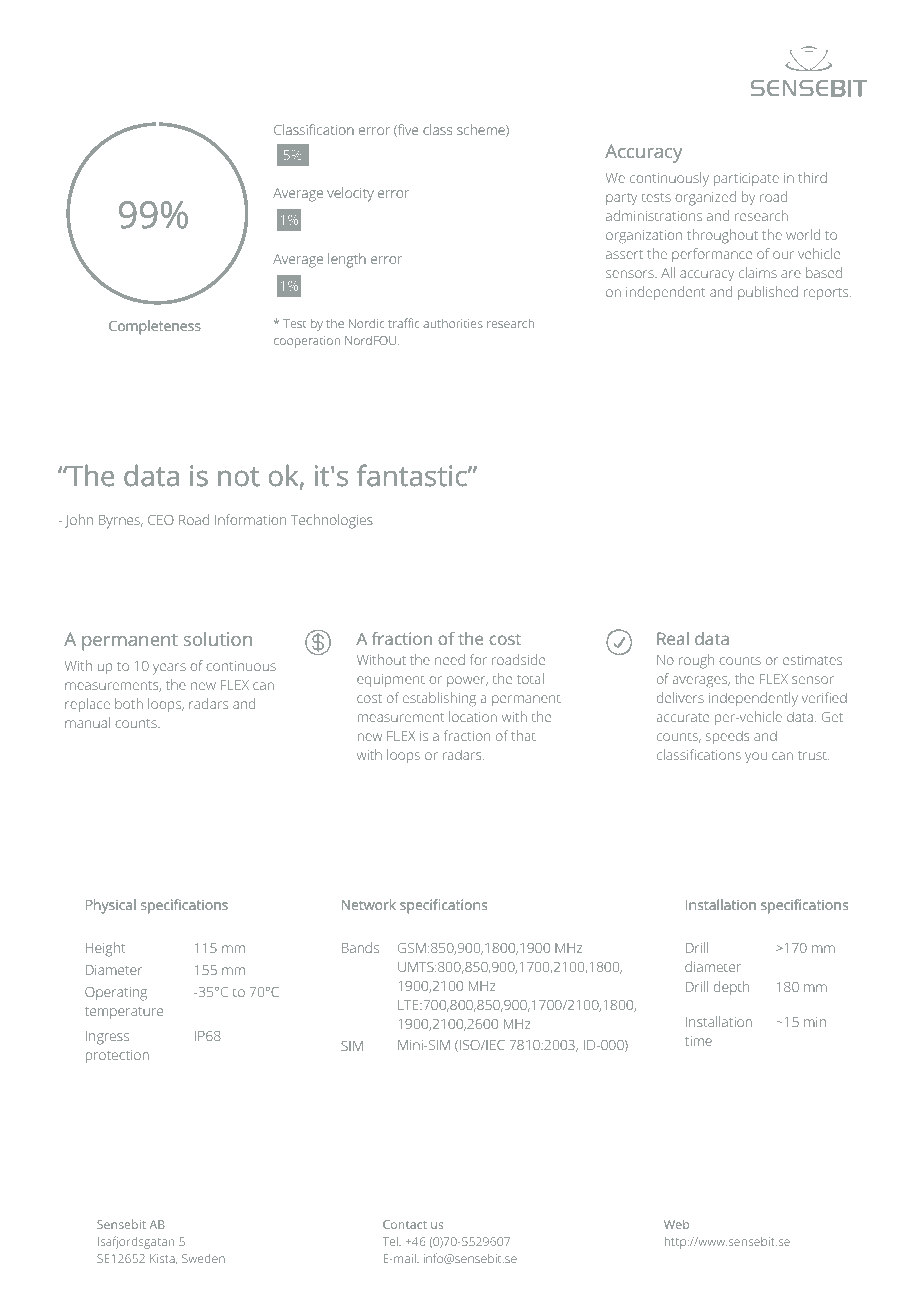 This screenshot has height=1308, width=924. What do you see at coordinates (203, 1258) in the screenshot?
I see `Sweden` at bounding box center [203, 1258].
